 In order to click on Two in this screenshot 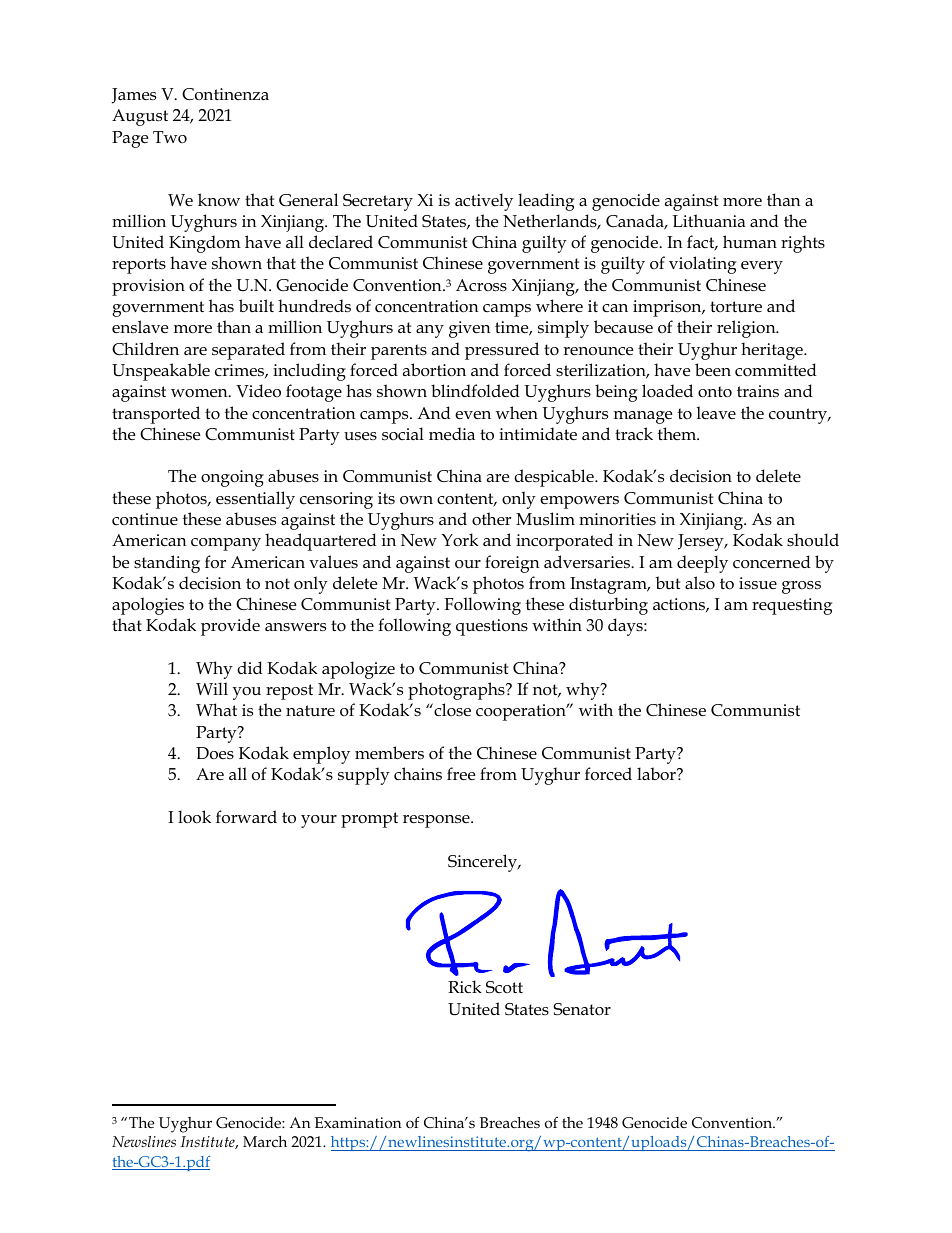, I will do `click(170, 137)`.
